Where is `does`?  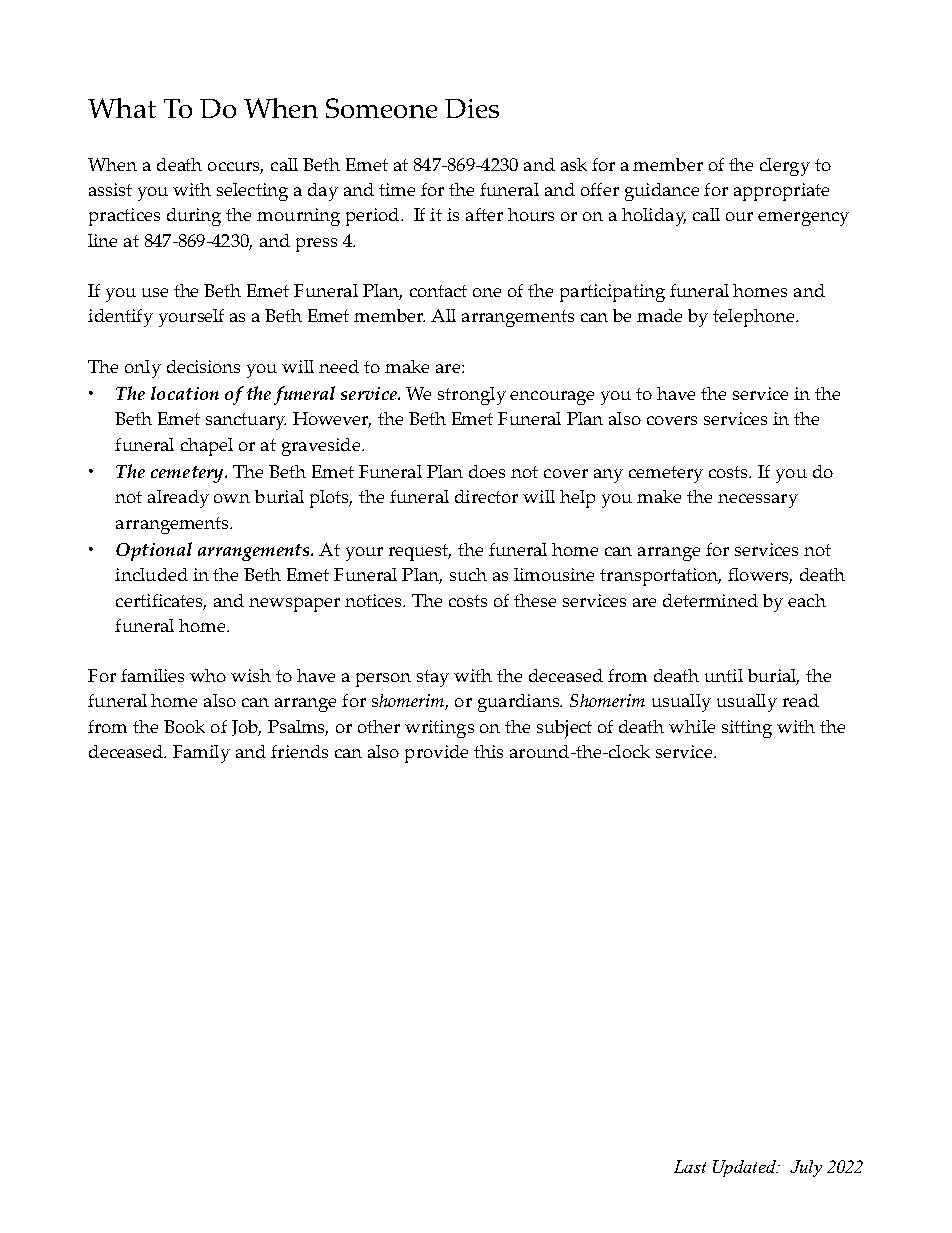 does is located at coordinates (487, 471).
